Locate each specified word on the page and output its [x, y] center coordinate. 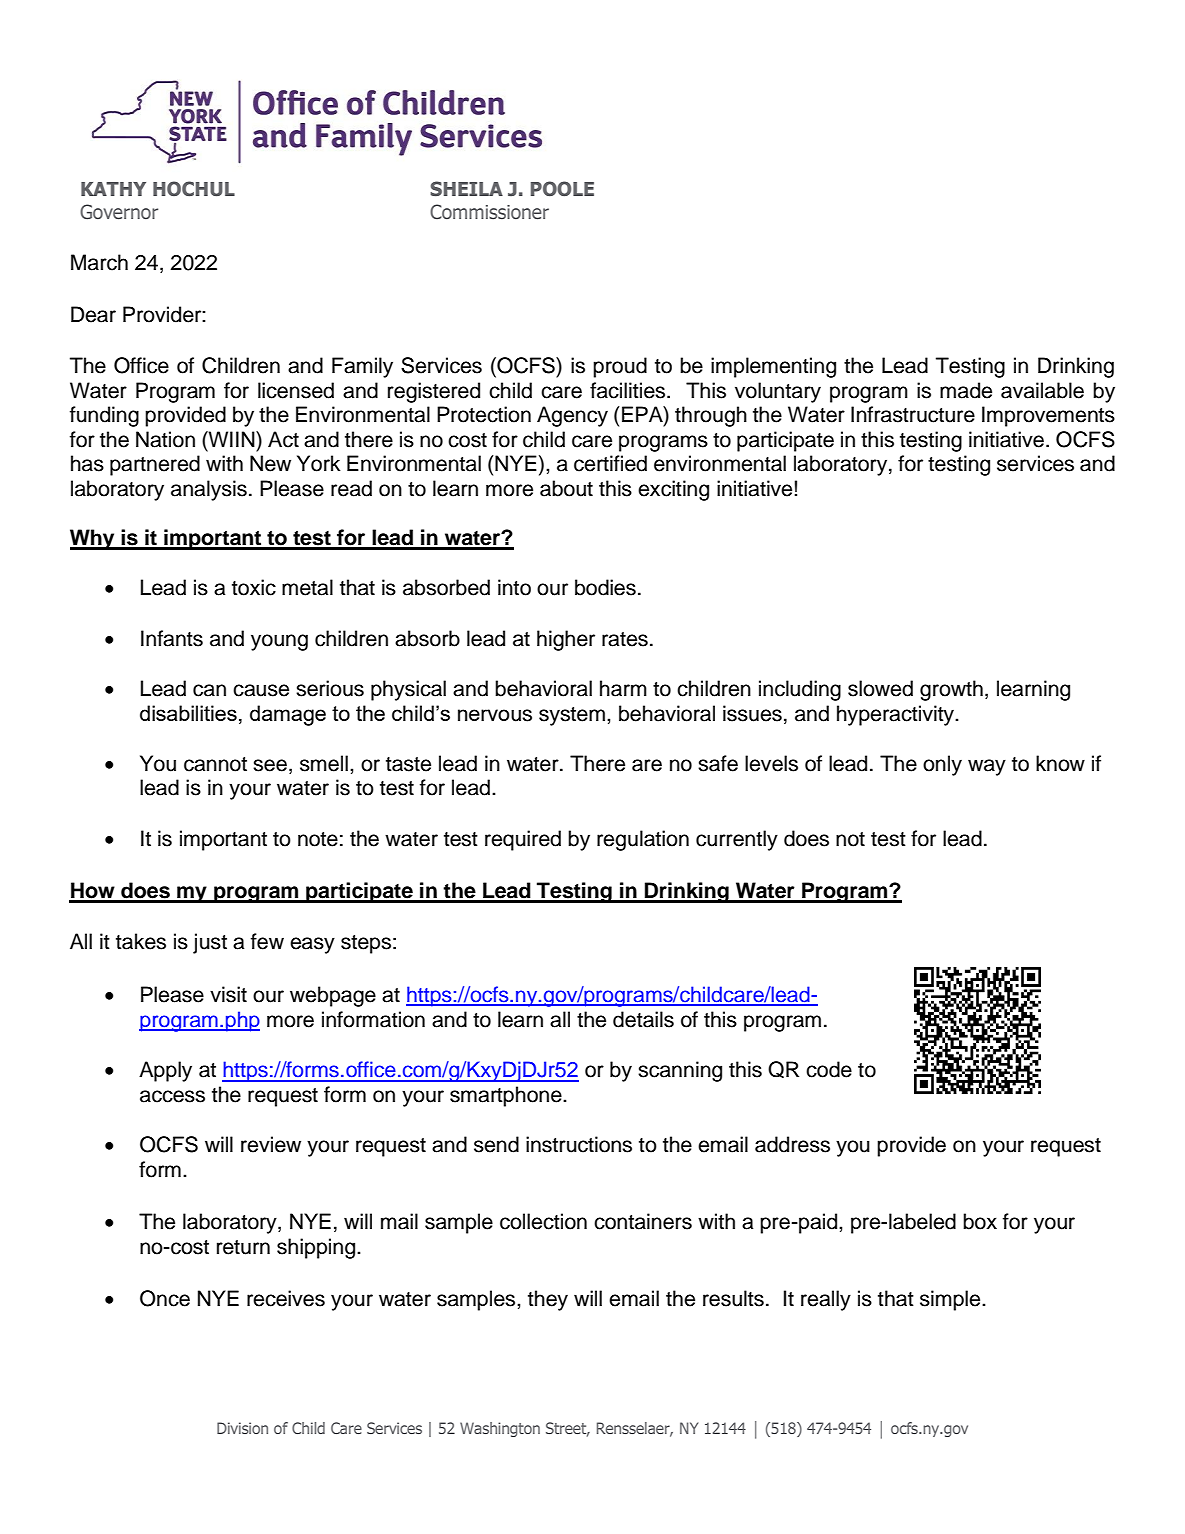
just [210, 943]
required [523, 840]
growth [951, 690]
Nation [165, 439]
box [980, 1221]
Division [242, 1428]
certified [610, 463]
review [271, 1144]
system [572, 716]
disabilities [188, 713]
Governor [119, 212]
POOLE [562, 188]
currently [737, 840]
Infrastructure [913, 414]
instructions [579, 1144]
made [966, 390]
